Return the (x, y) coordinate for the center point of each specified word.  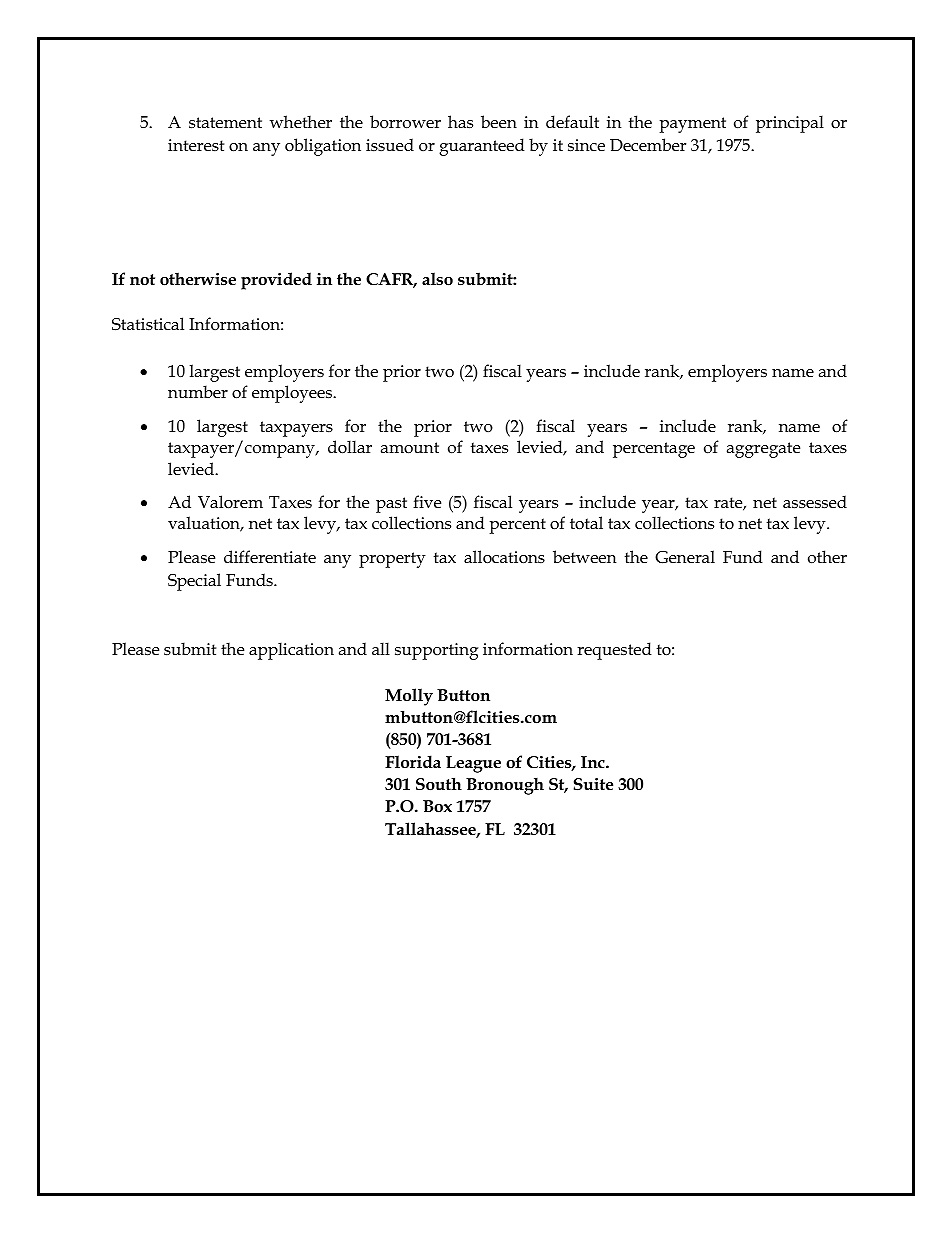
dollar (350, 446)
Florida (413, 761)
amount (410, 448)
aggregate (763, 450)
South (439, 784)
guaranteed (482, 147)
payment (693, 125)
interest (196, 145)
